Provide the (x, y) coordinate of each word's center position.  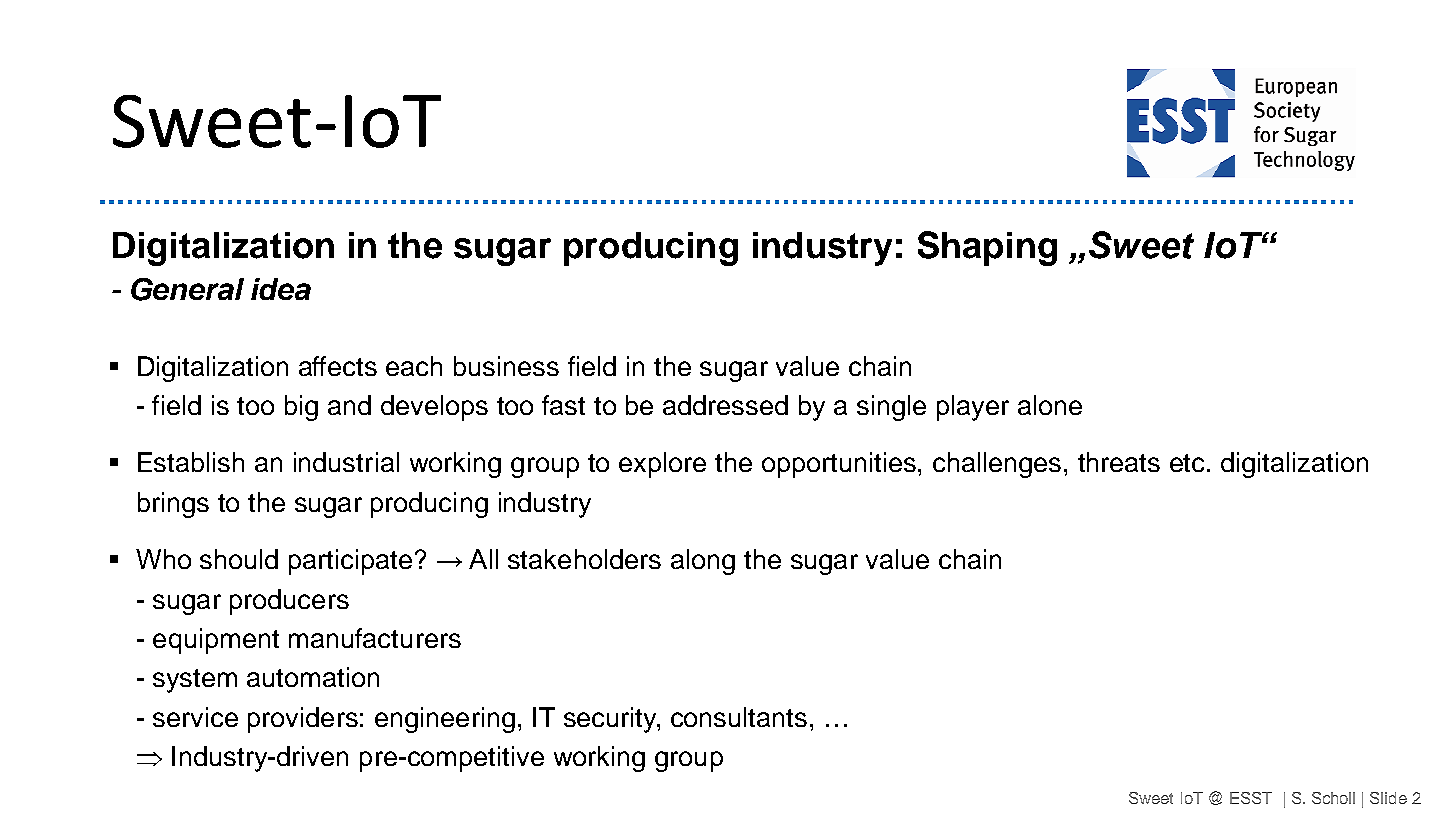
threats (1119, 462)
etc (1187, 463)
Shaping (987, 248)
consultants (739, 717)
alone (1050, 405)
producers (289, 602)
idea (281, 289)
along (703, 562)
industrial (346, 462)
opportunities (839, 465)
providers (303, 720)
